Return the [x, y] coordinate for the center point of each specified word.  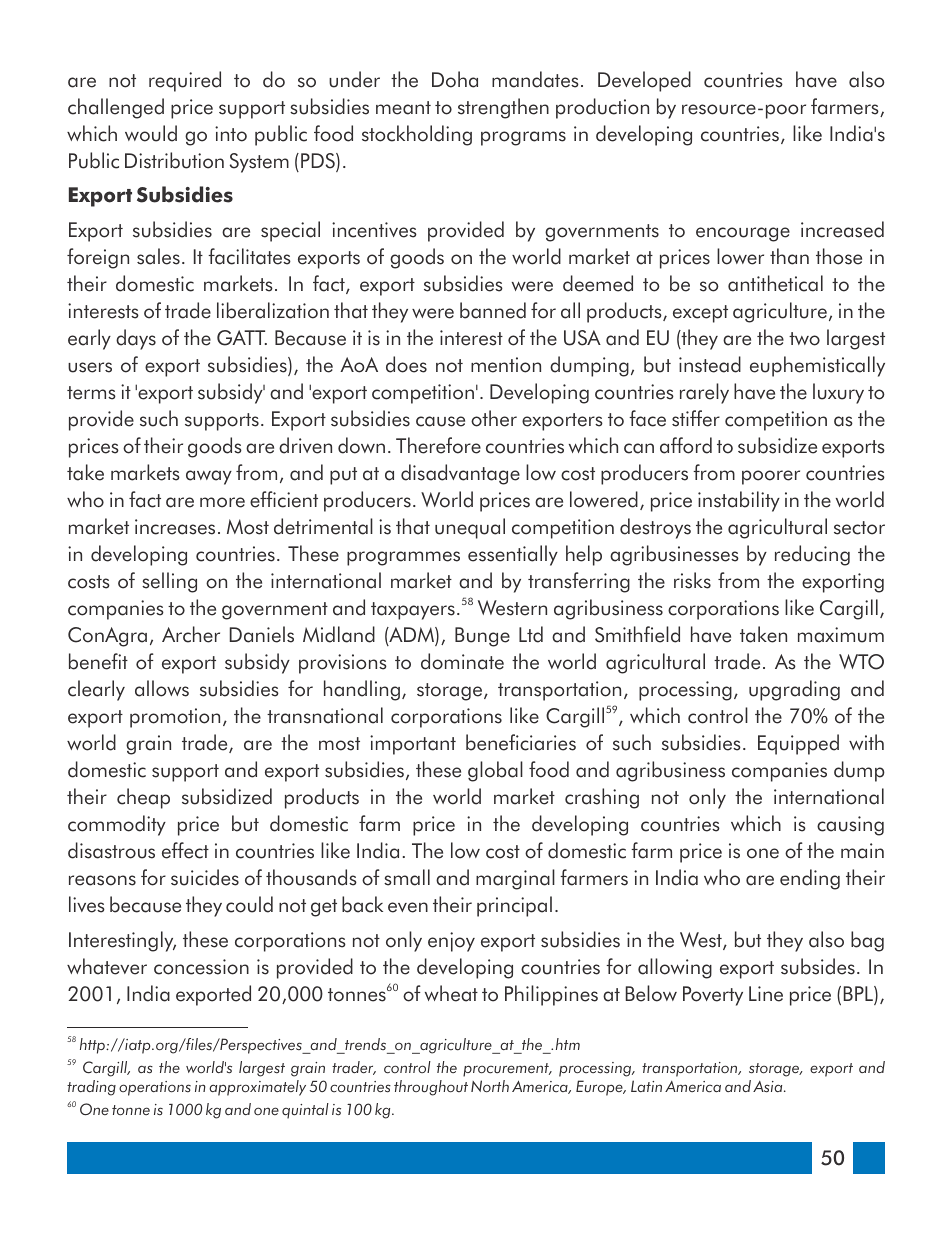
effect [185, 850]
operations [155, 1088]
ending [810, 879]
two [804, 339]
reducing [812, 555]
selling [169, 582]
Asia [769, 1087]
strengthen [503, 108]
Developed [644, 81]
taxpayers [413, 611]
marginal [515, 879]
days [136, 339]
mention [506, 365]
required [185, 81]
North [490, 1086]
